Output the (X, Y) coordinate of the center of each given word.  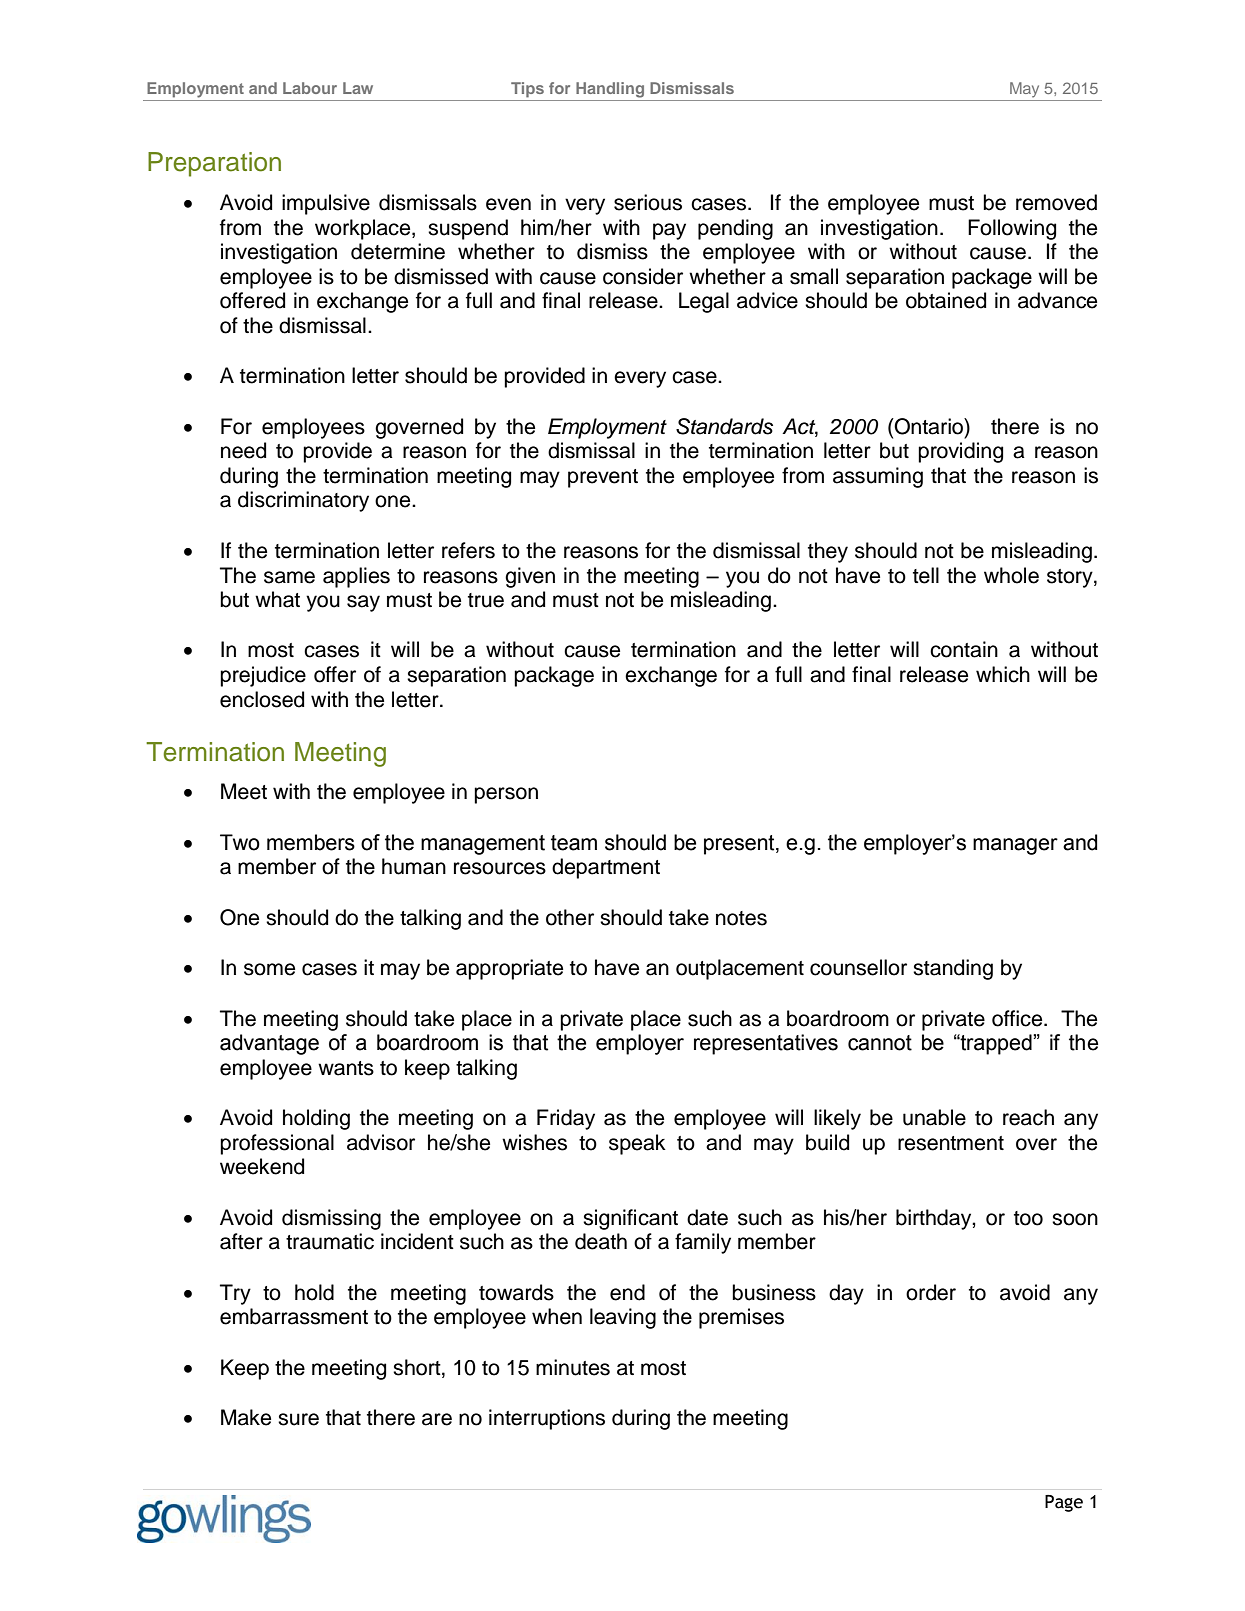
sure (298, 1419)
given (530, 577)
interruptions (547, 1419)
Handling (610, 90)
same (289, 577)
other (570, 917)
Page (1064, 1503)
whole (1011, 575)
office (1018, 1018)
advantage (269, 1044)
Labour (310, 88)
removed (1056, 202)
